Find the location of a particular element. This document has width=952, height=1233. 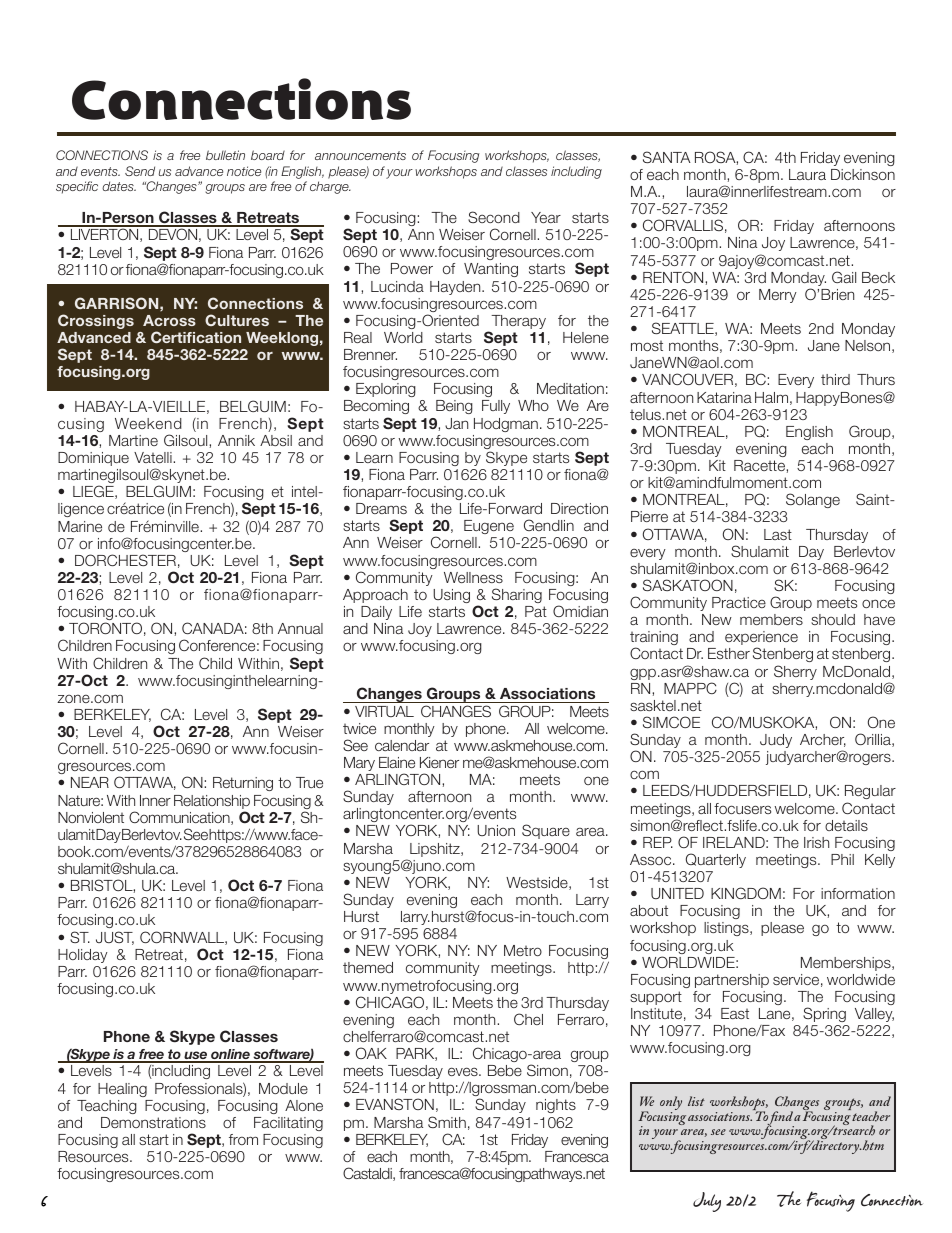

Marine is located at coordinates (80, 526).
